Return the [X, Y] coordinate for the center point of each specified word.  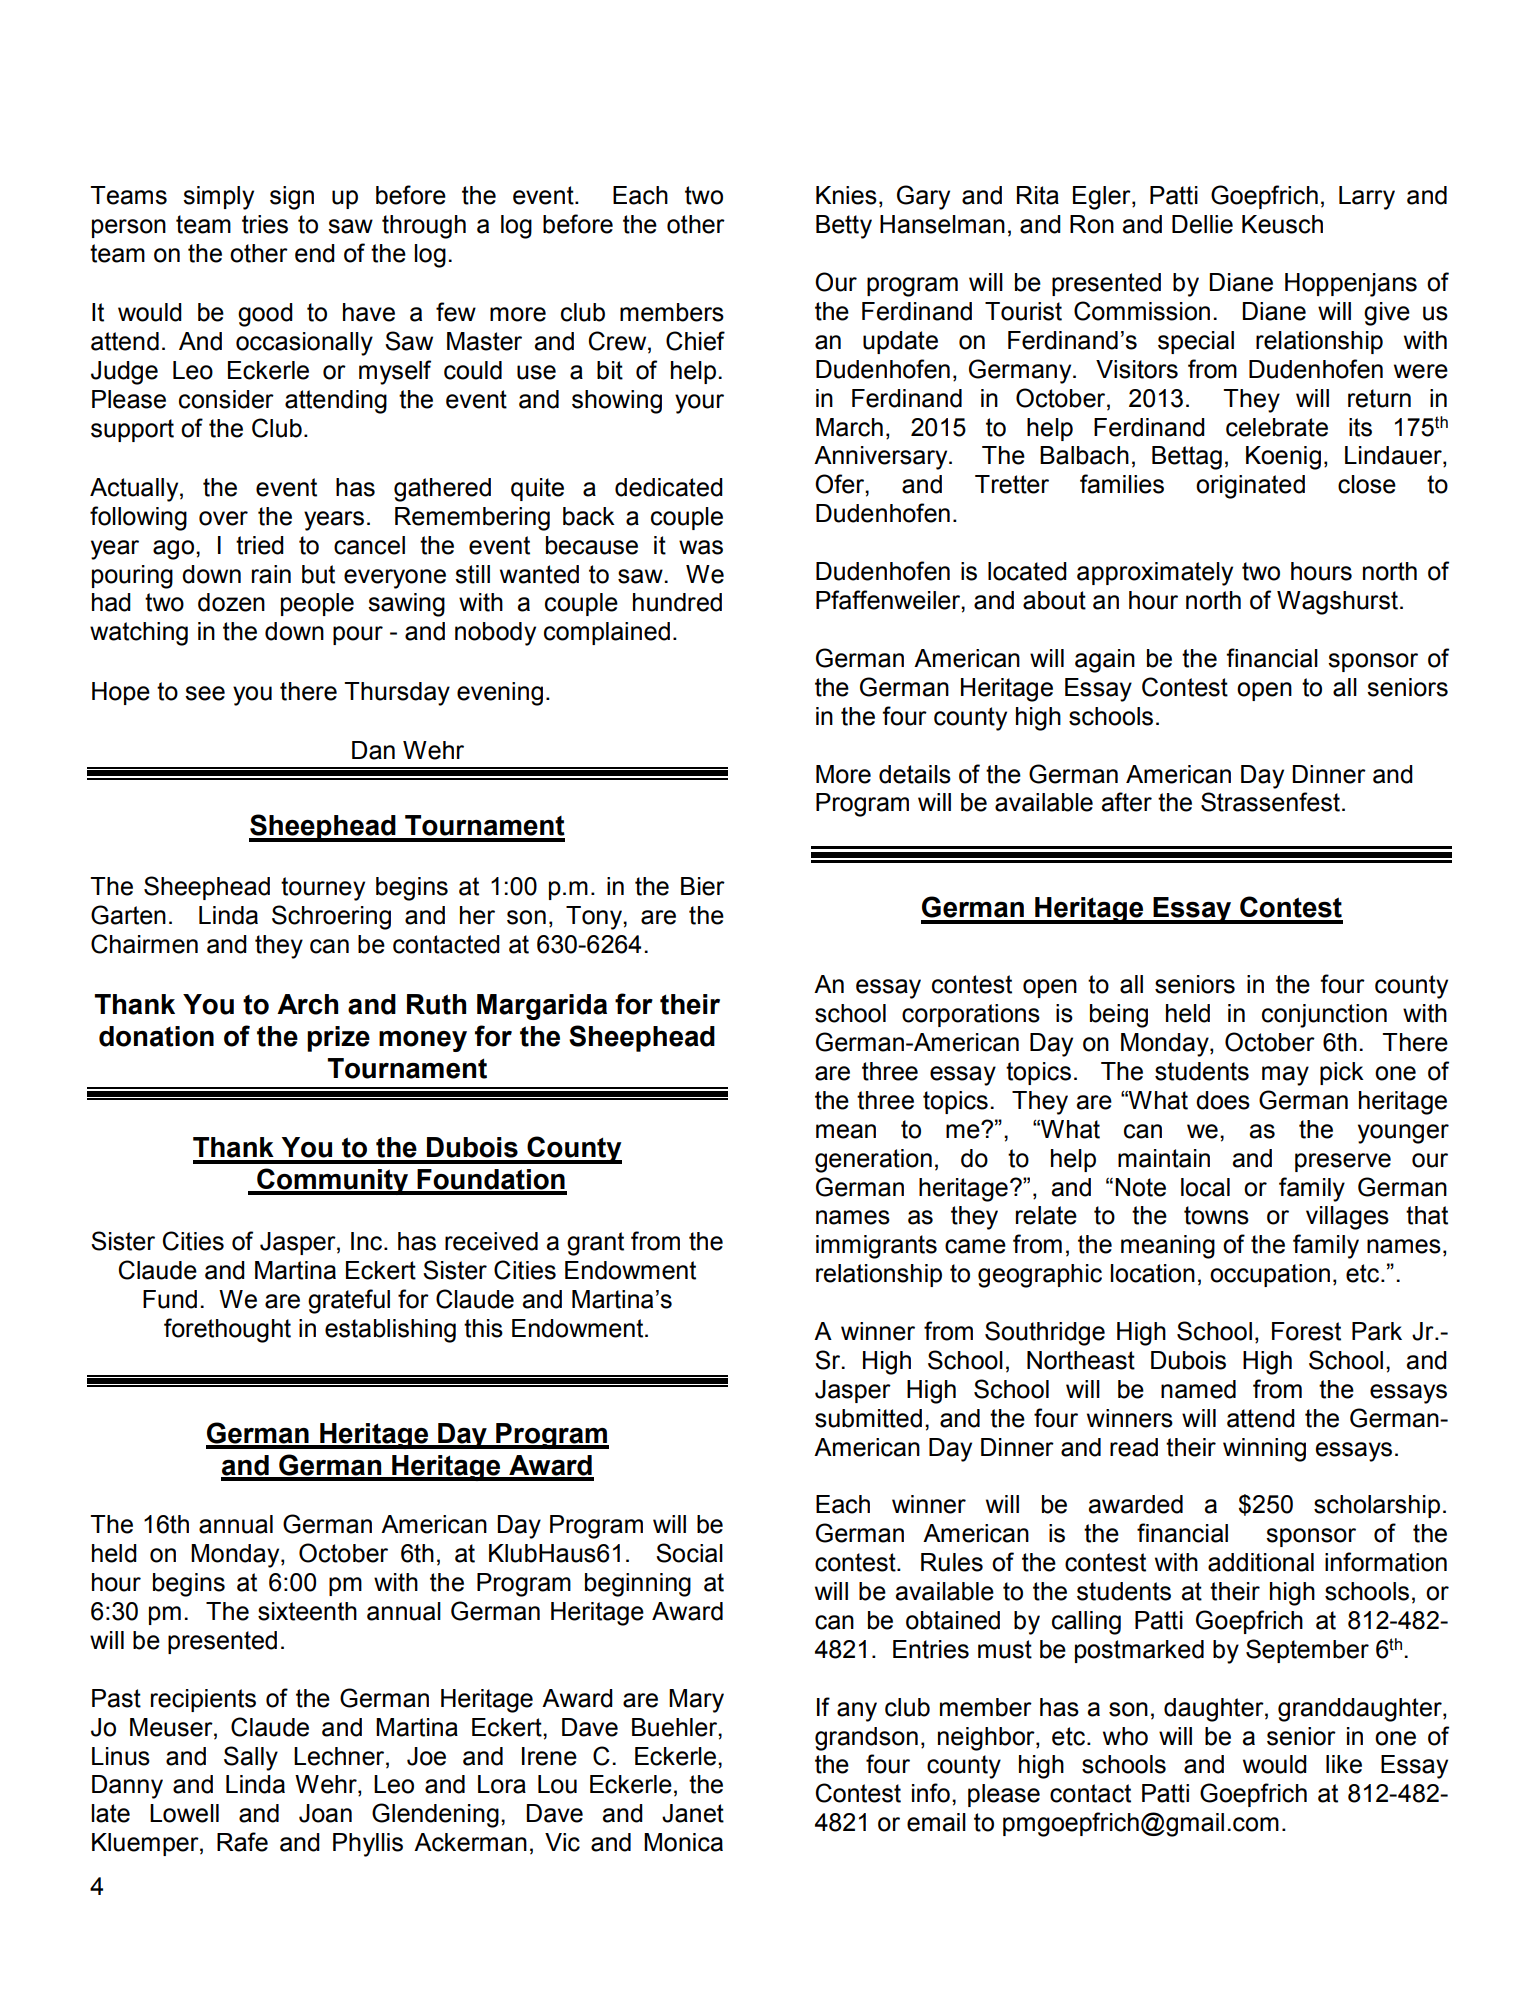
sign [292, 198]
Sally [251, 1758]
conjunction [1324, 1016]
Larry [1367, 198]
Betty [844, 227]
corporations [971, 1015]
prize [338, 1039]
